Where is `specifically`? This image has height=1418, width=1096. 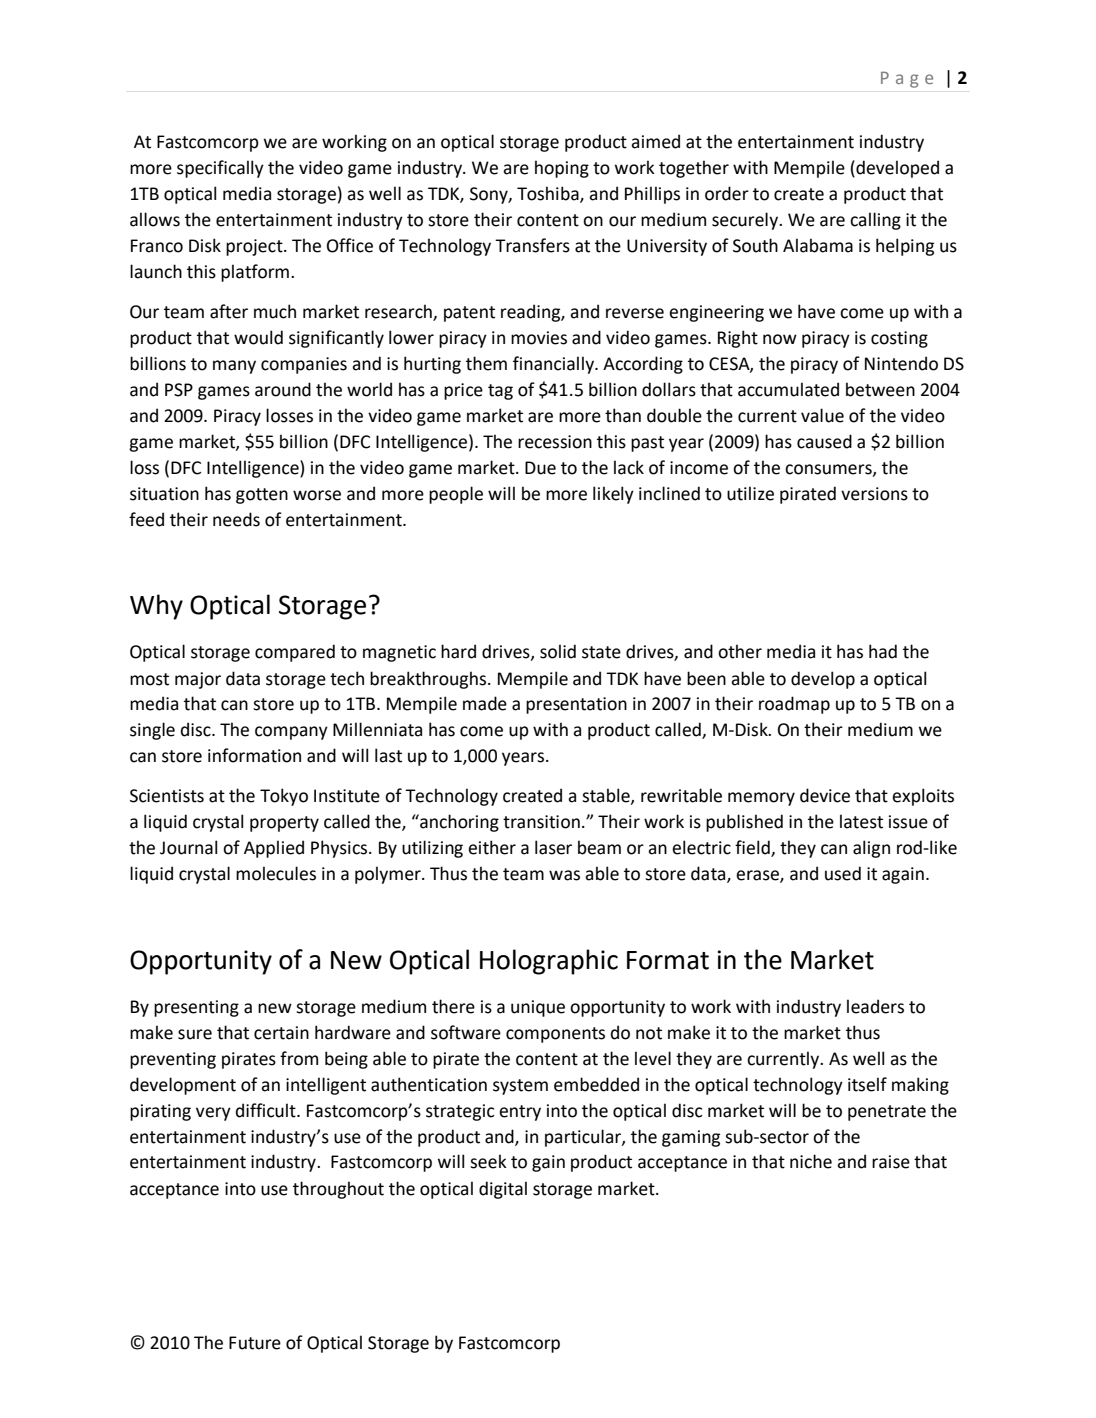 specifically is located at coordinates (220, 169).
